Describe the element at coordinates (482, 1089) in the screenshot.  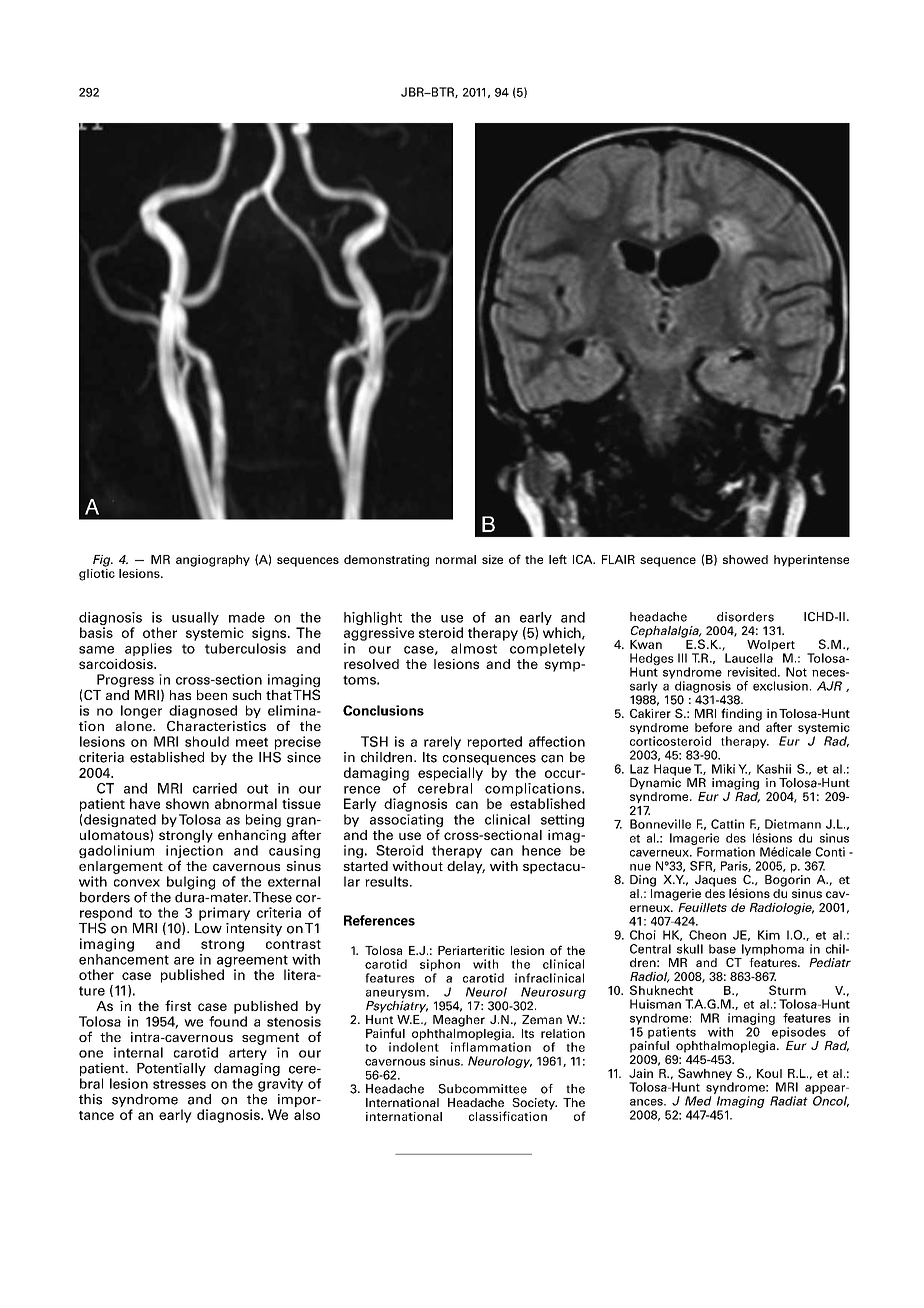
I see `Subcommittee` at that location.
